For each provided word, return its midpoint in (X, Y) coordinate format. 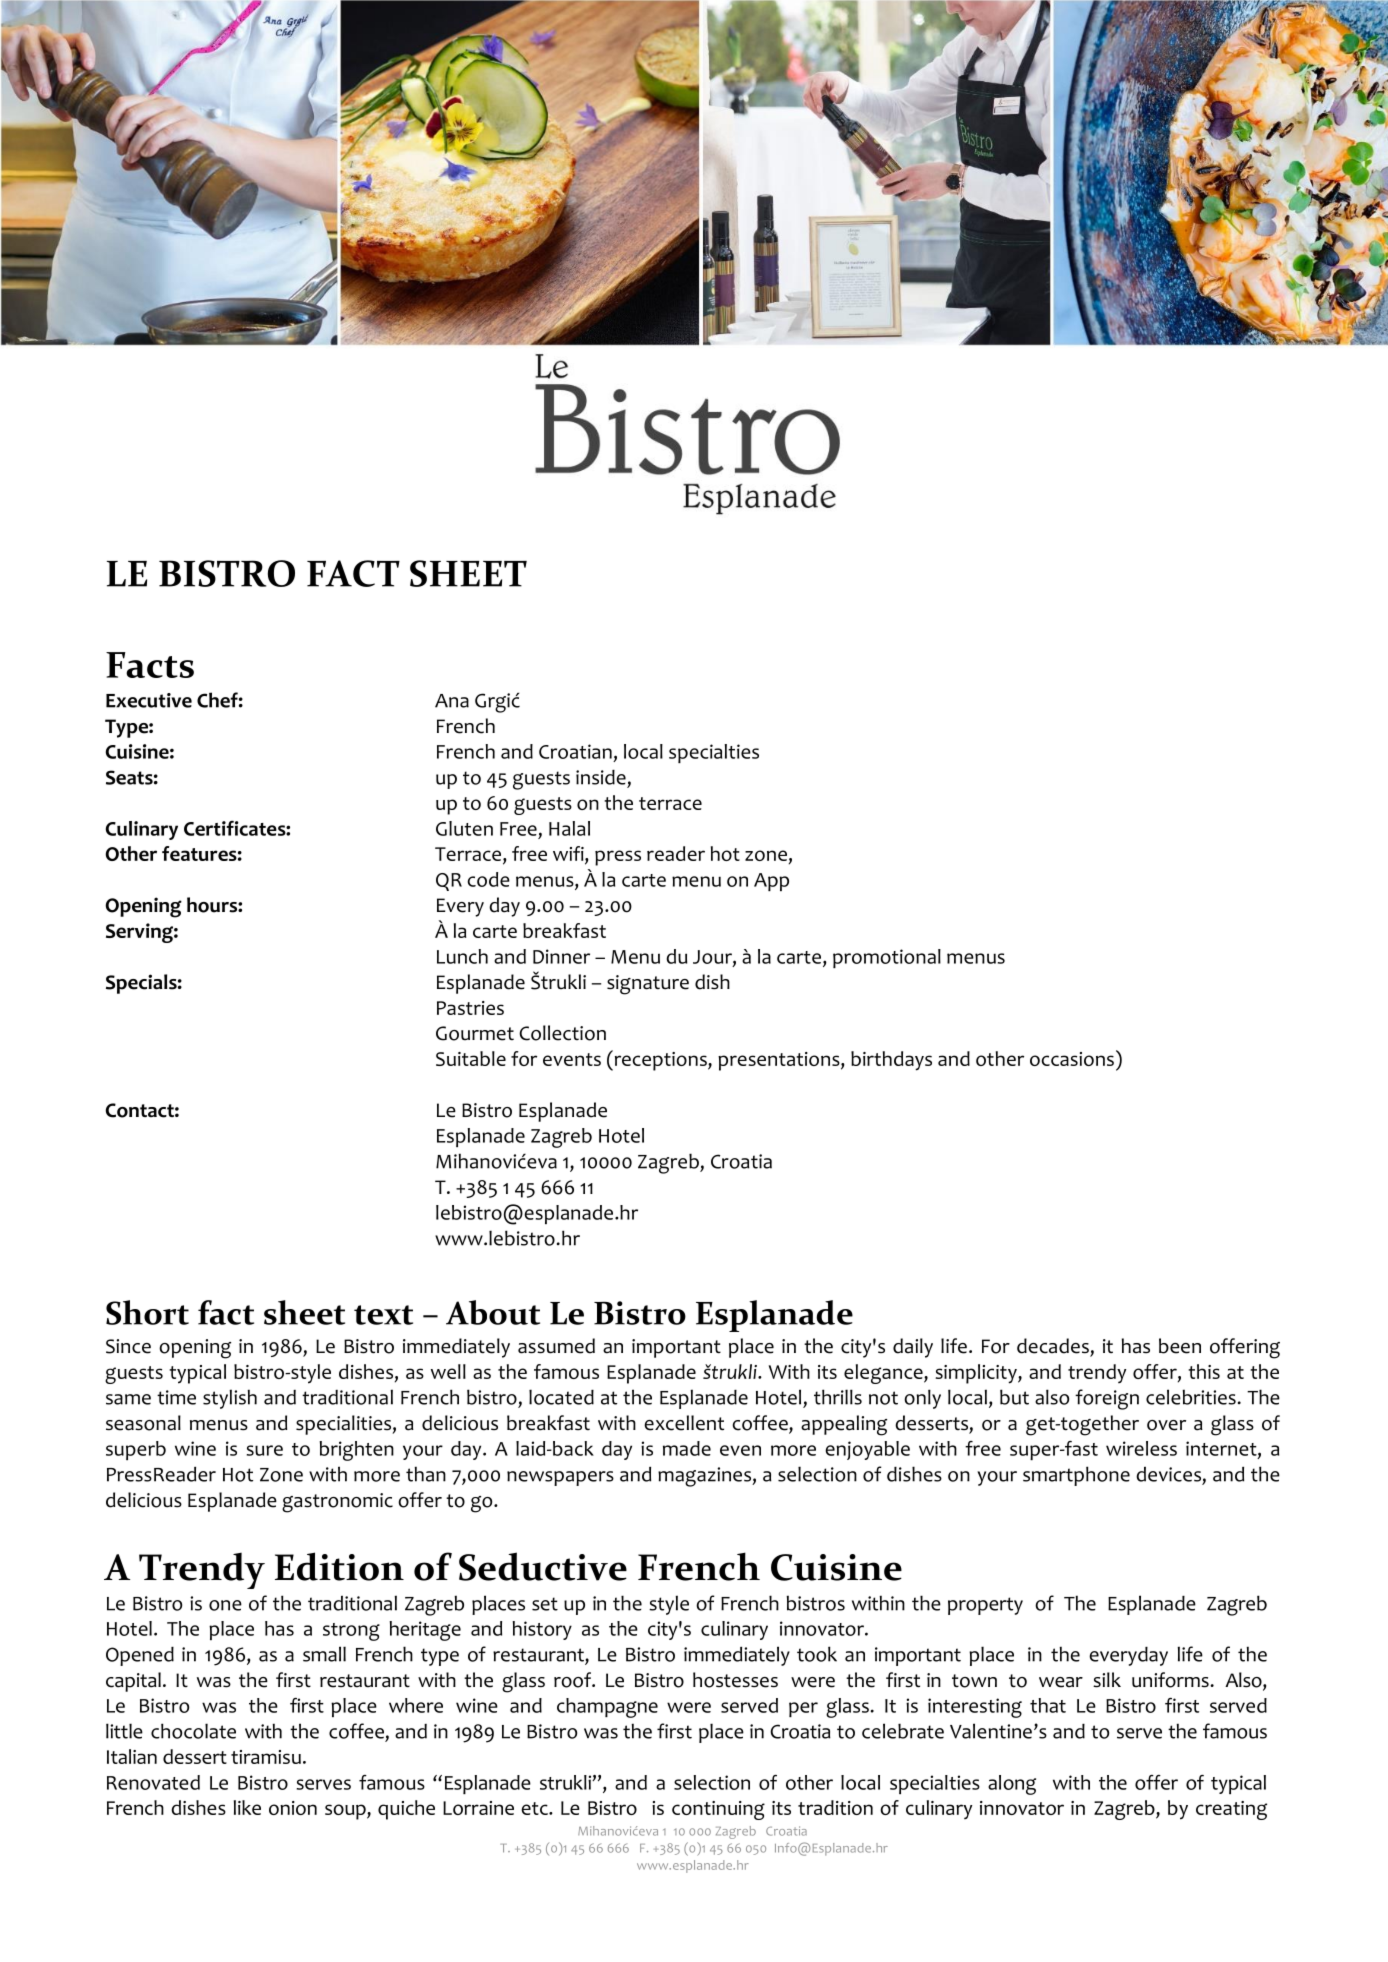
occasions (1072, 1059)
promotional (887, 958)
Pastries (470, 1008)
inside (601, 777)
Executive (149, 700)
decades (1054, 1347)
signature (648, 985)
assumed (556, 1346)
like (247, 1807)
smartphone (1076, 1476)
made (687, 1448)
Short (147, 1312)
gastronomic (337, 1503)
